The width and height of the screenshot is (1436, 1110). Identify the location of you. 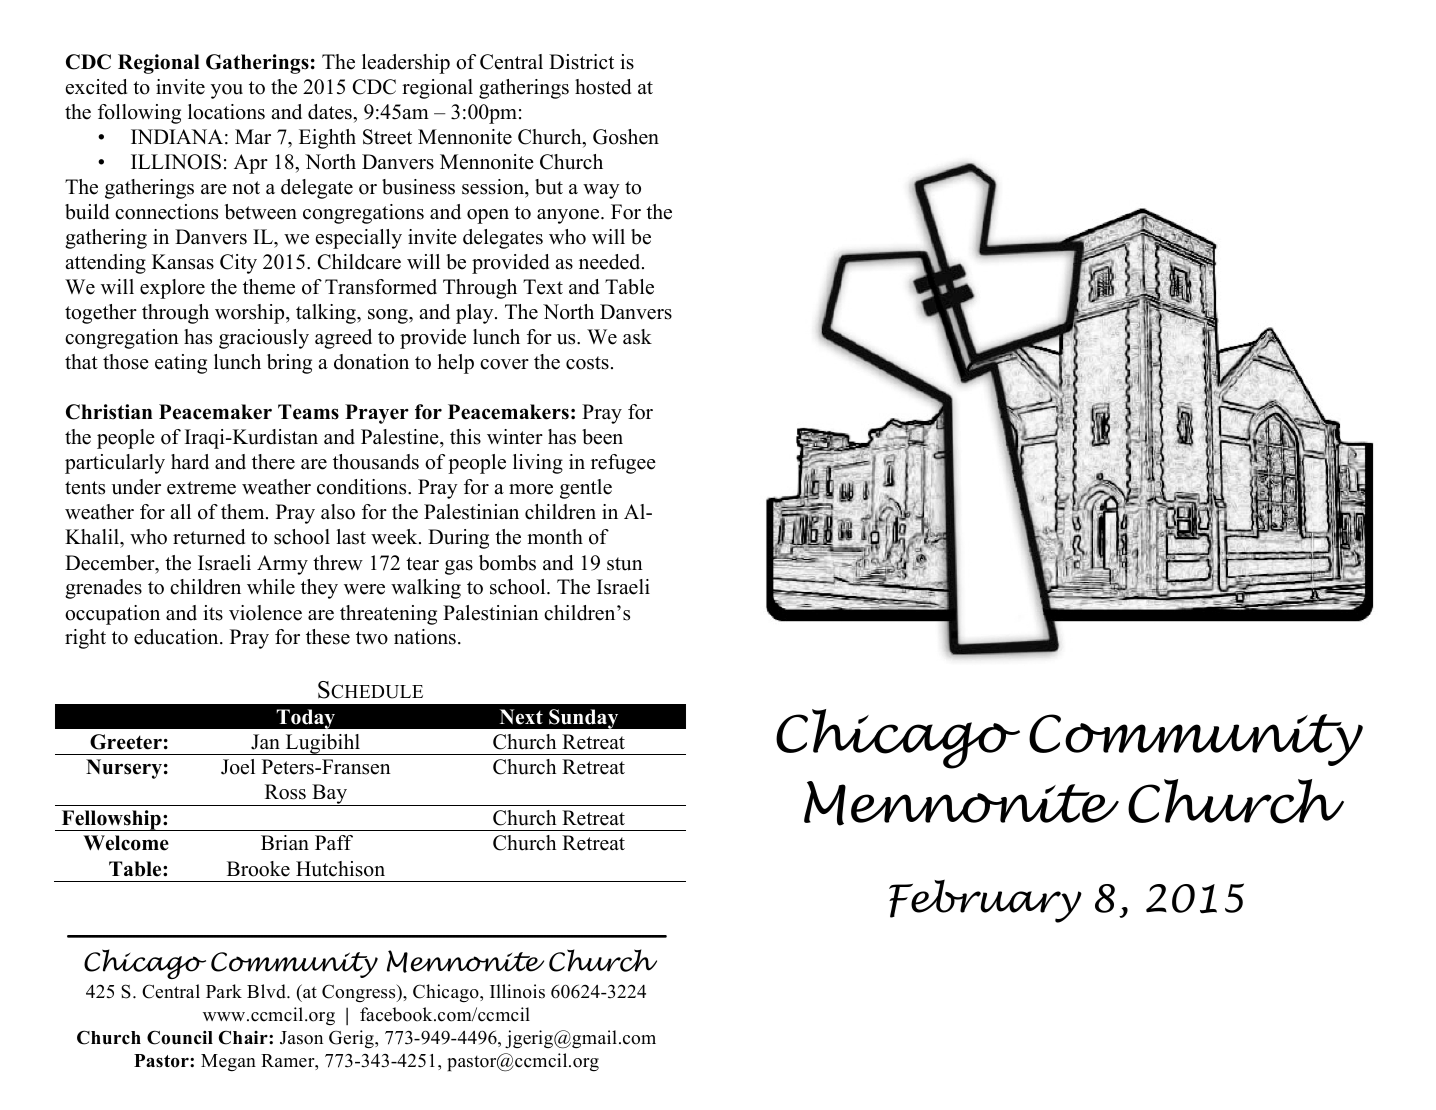
(227, 91).
